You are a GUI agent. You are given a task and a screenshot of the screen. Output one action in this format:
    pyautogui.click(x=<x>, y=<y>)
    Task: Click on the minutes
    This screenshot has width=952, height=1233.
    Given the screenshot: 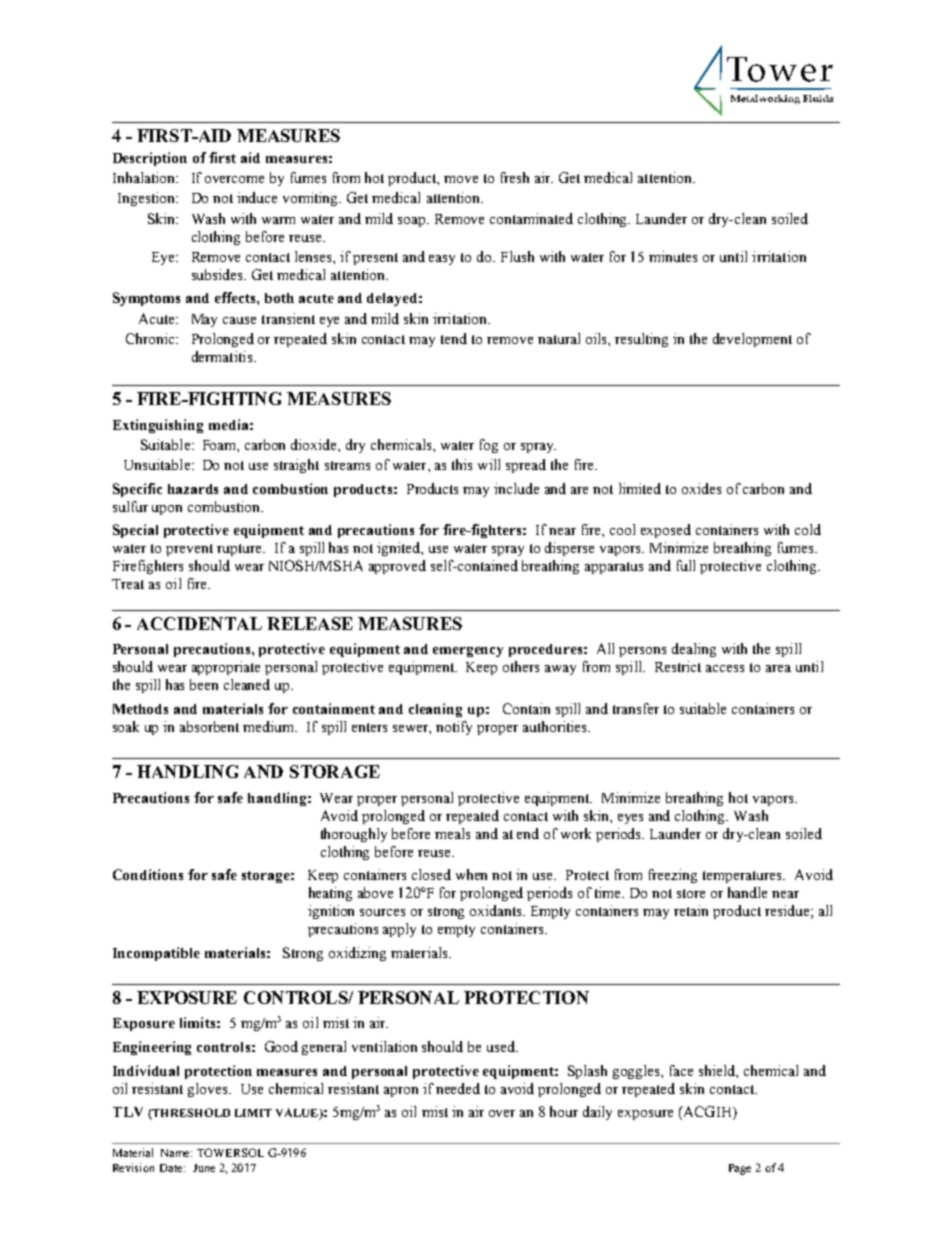 What is the action you would take?
    pyautogui.click(x=673, y=256)
